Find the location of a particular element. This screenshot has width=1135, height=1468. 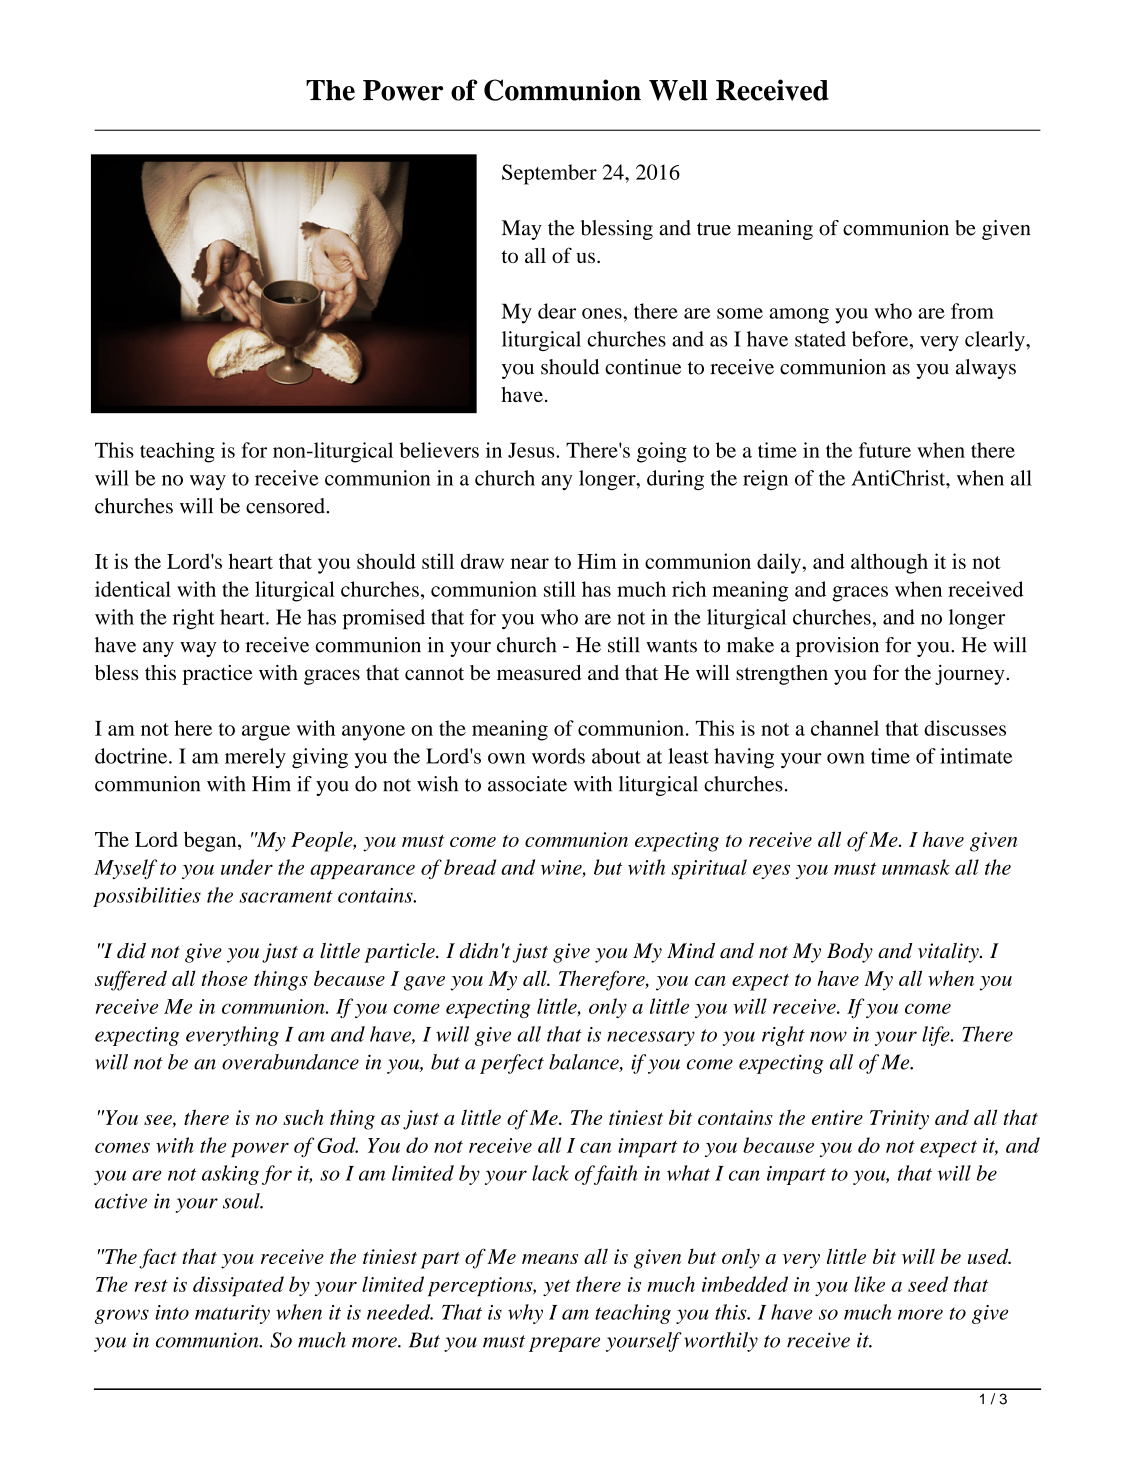

September is located at coordinates (549, 174).
